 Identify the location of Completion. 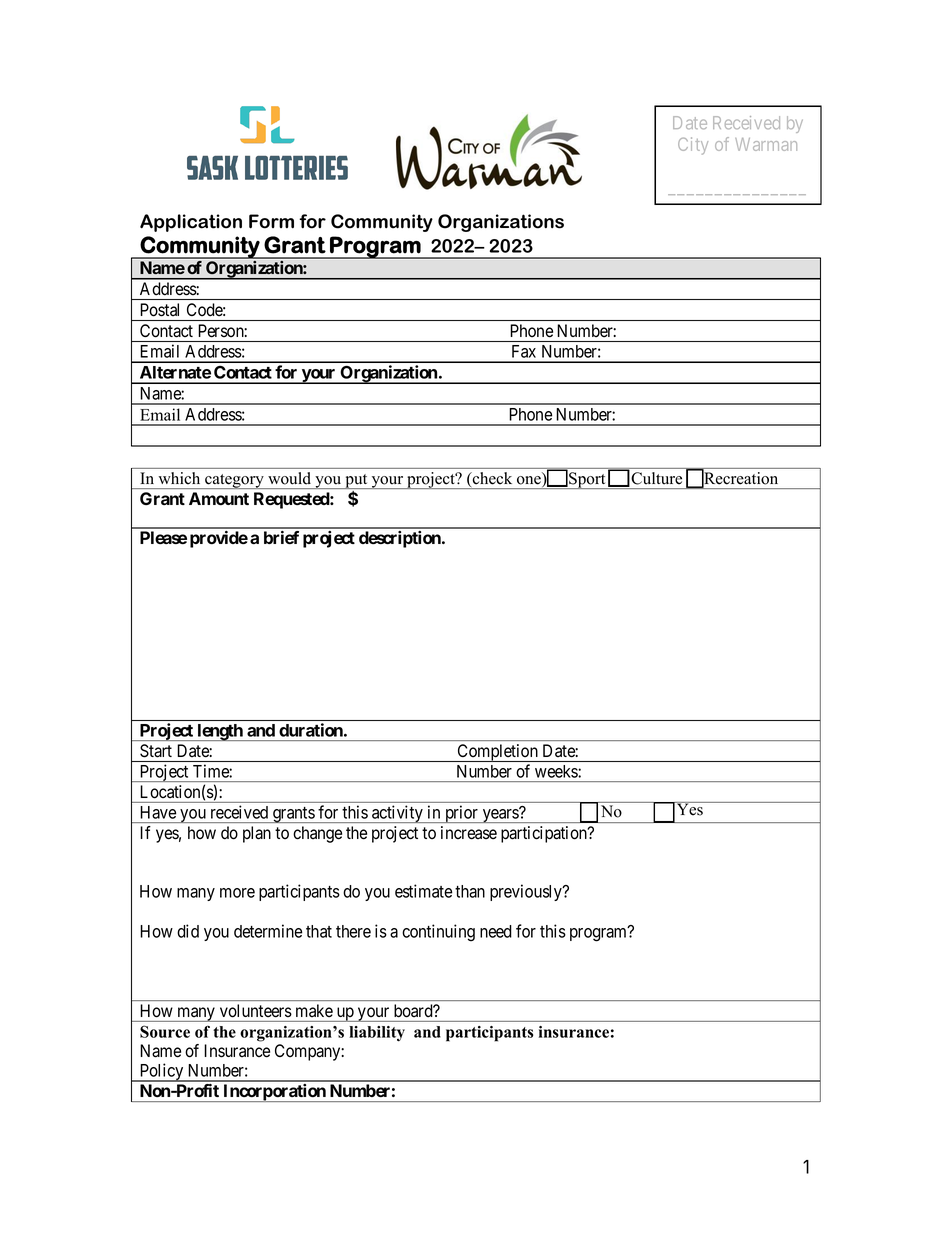
(498, 753).
